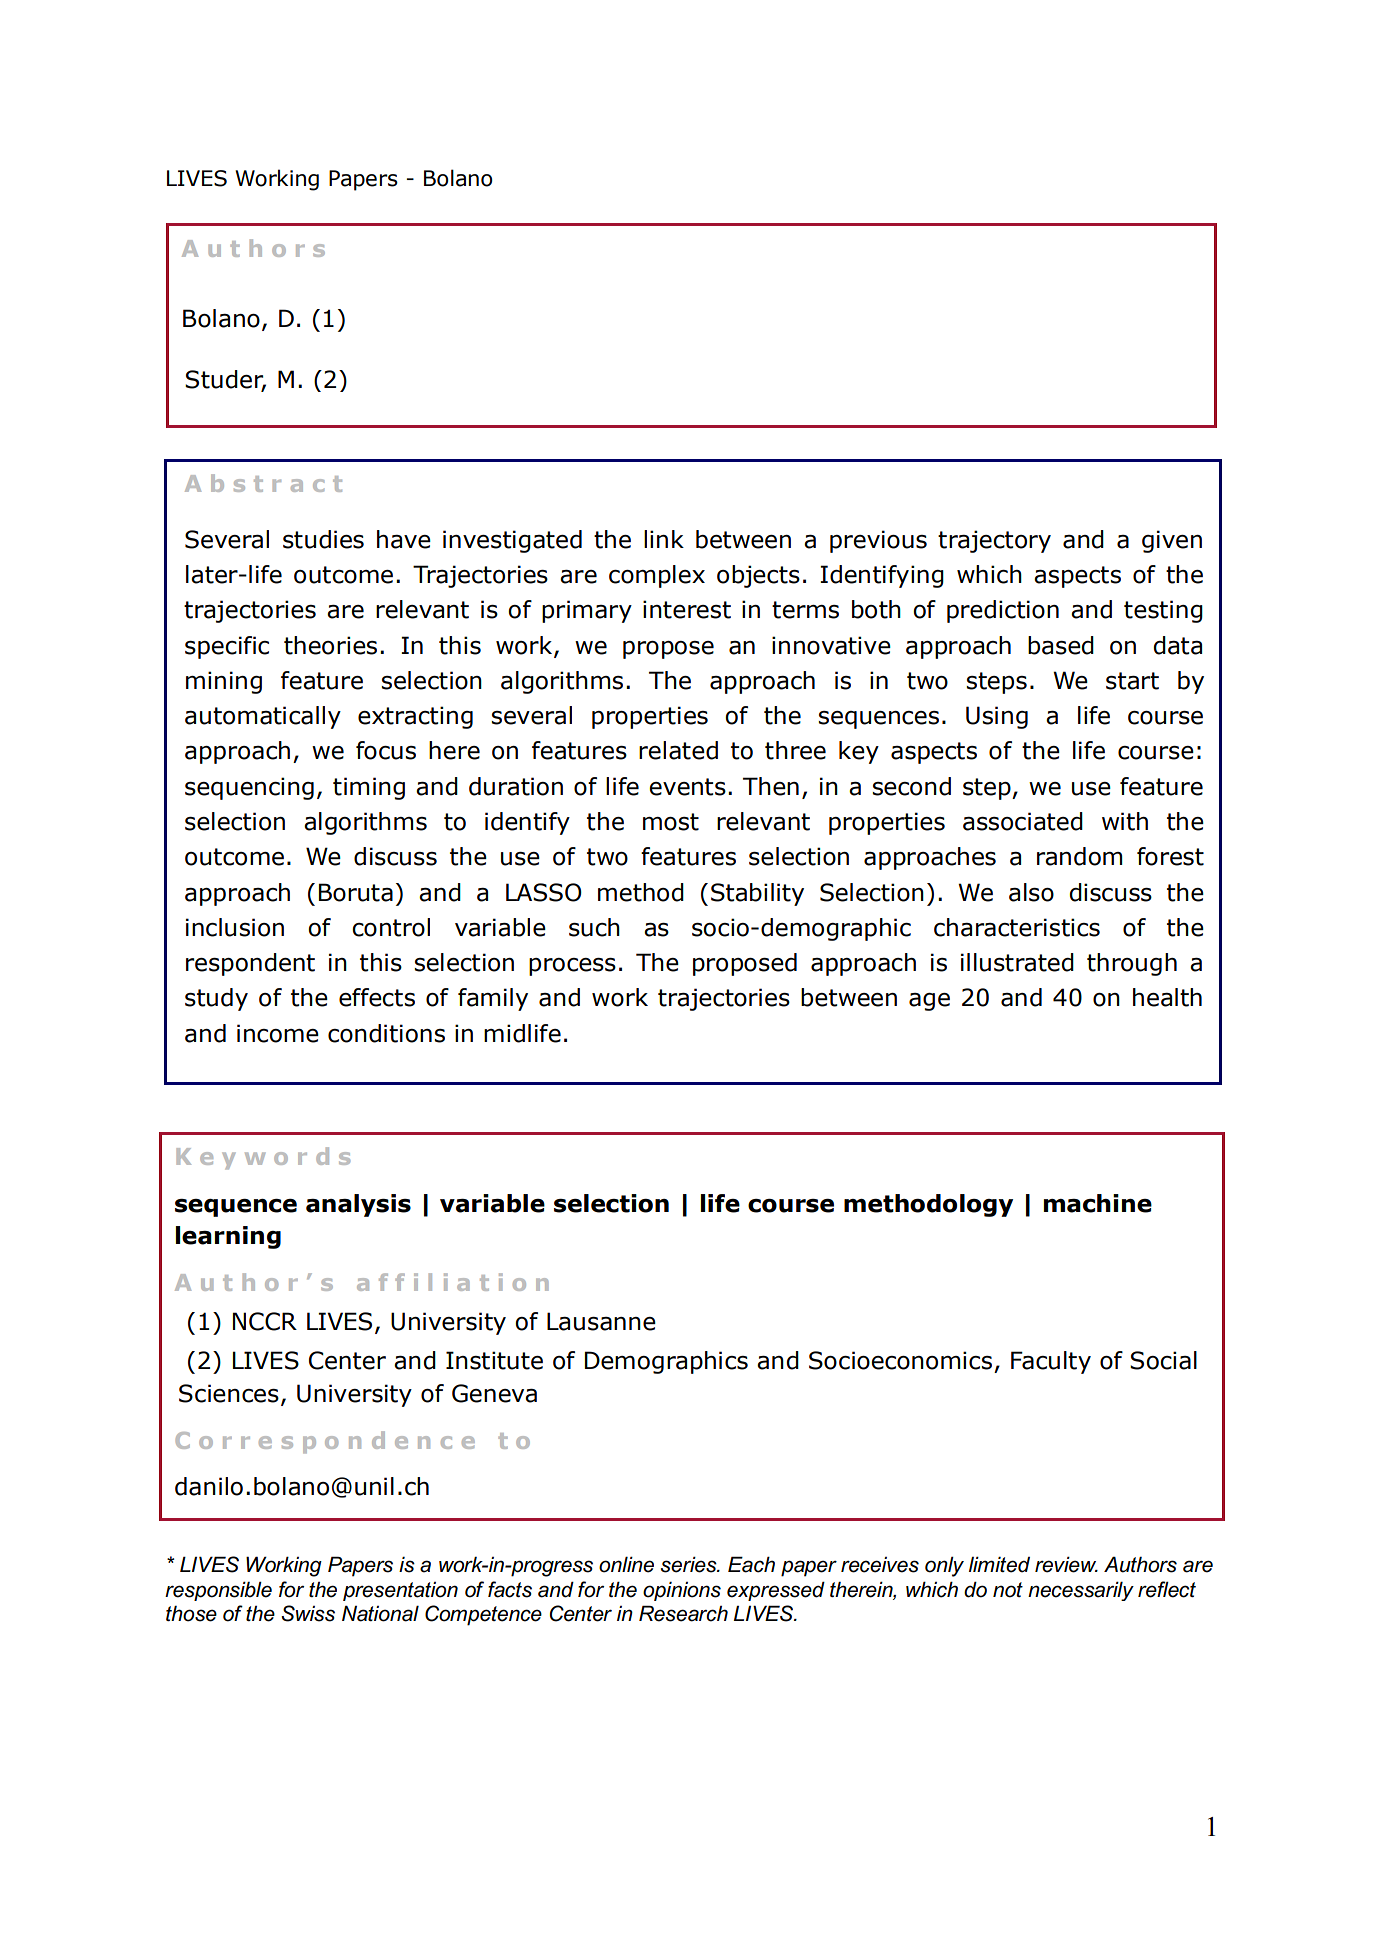 Image resolution: width=1382 pixels, height=1956 pixels. Describe the element at coordinates (308, 1613) in the screenshot. I see `Swiss` at that location.
